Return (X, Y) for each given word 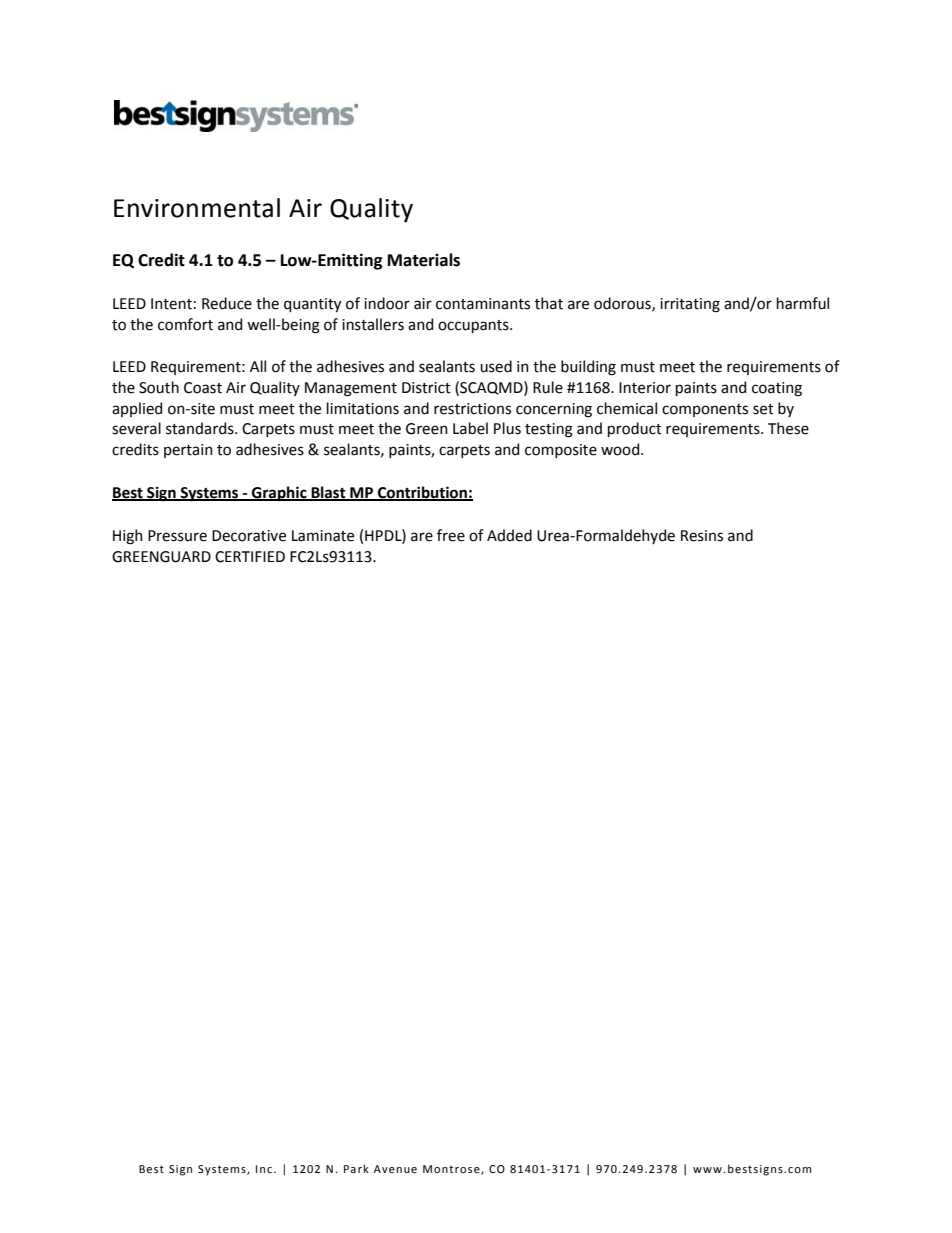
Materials (424, 260)
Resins (702, 536)
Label (470, 428)
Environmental (197, 208)
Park (356, 1168)
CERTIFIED (250, 557)
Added (509, 535)
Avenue (395, 1169)
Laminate (323, 536)
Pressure (177, 536)
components (705, 410)
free (451, 535)
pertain (188, 451)
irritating (690, 305)
